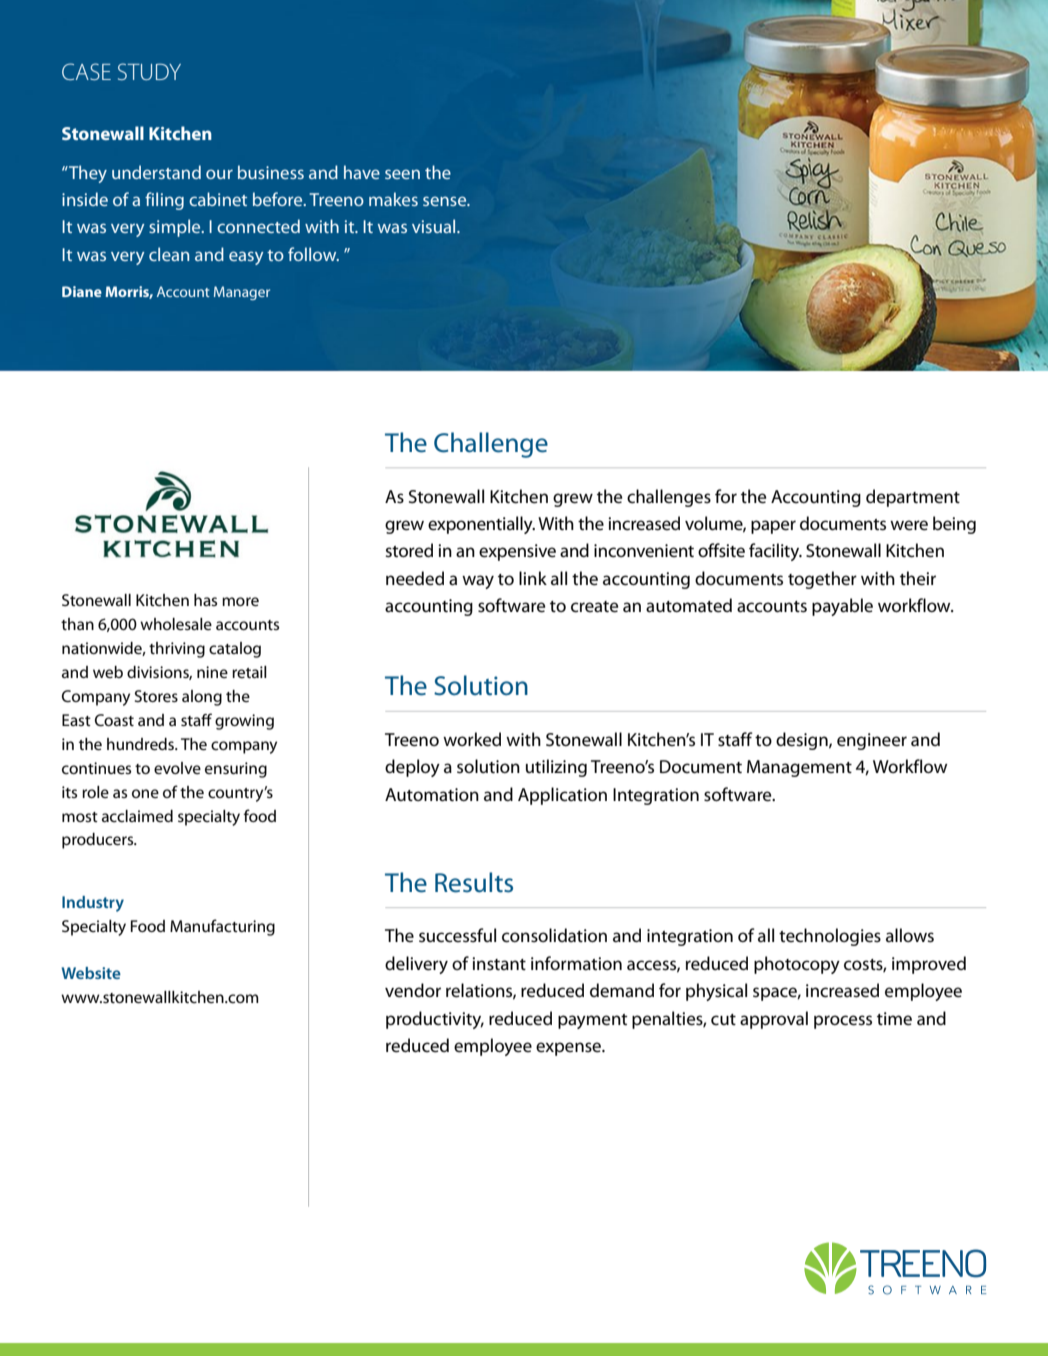 This image has width=1048, height=1356. Describe the element at coordinates (481, 525) in the image. I see `exponentially` at that location.
